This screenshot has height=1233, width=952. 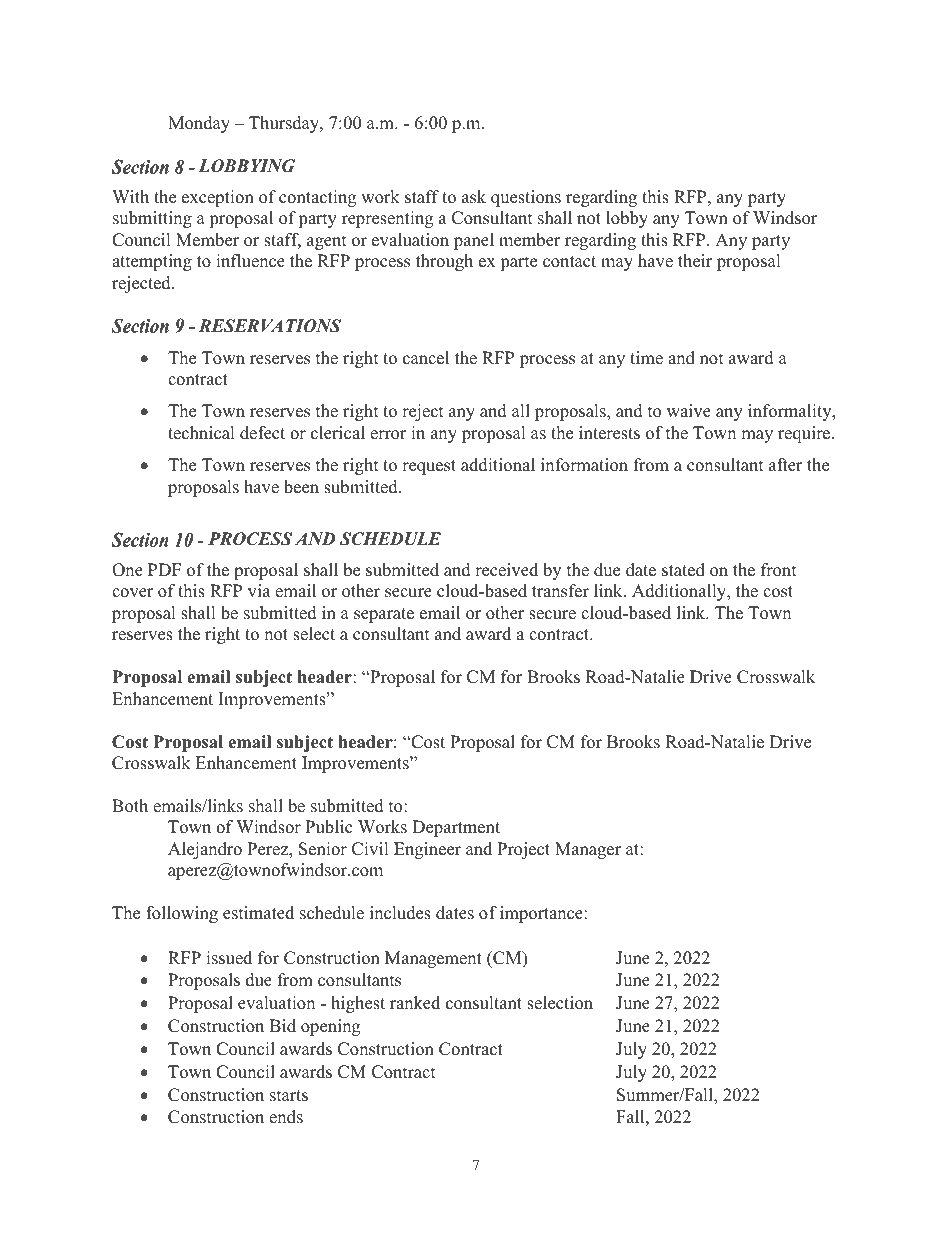 I want to click on received, so click(x=506, y=570).
